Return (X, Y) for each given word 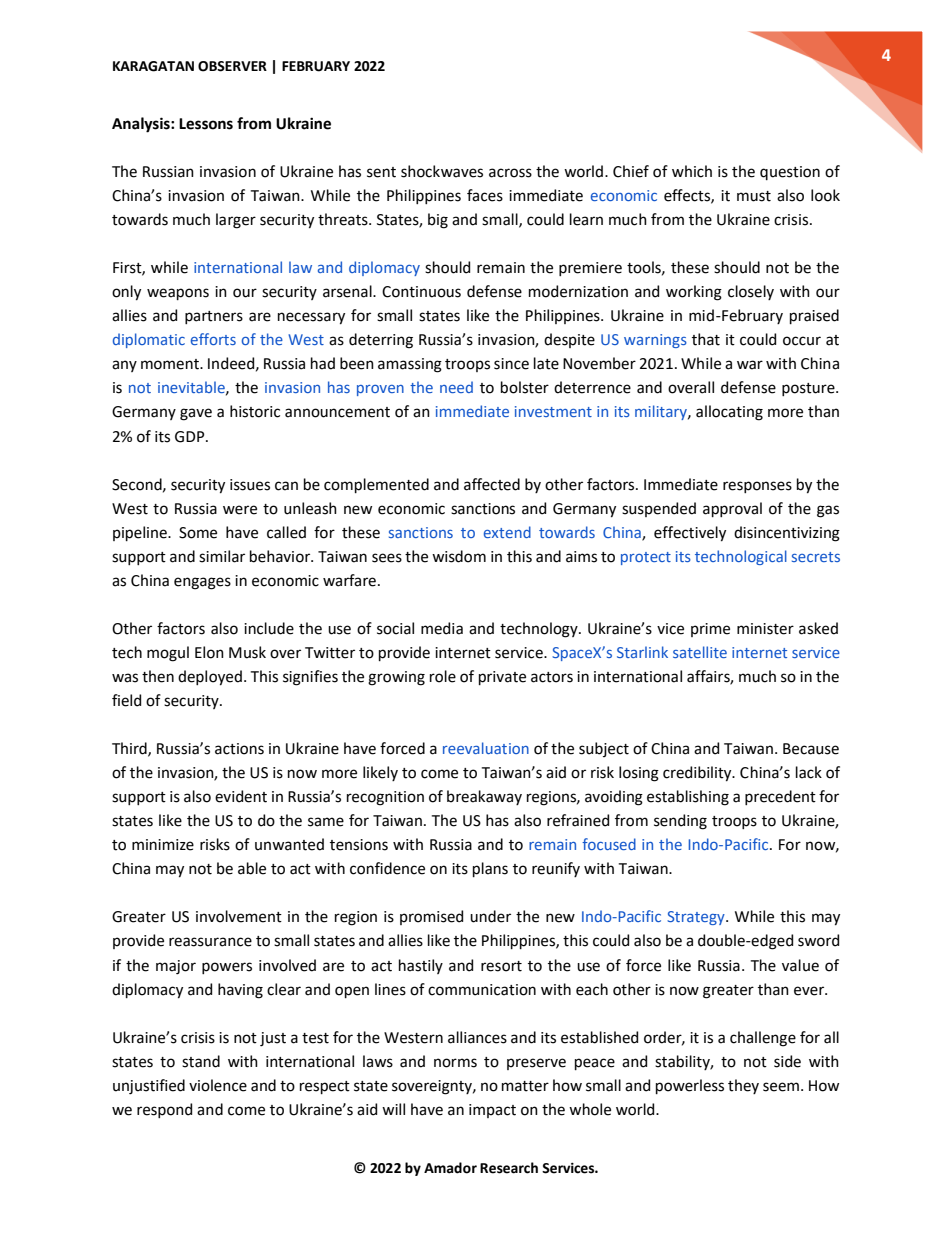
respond (164, 1110)
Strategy (697, 918)
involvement (239, 916)
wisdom (459, 556)
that (706, 339)
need (456, 387)
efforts (213, 339)
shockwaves (442, 171)
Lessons (206, 124)
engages (202, 583)
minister (765, 629)
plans (490, 869)
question (790, 173)
